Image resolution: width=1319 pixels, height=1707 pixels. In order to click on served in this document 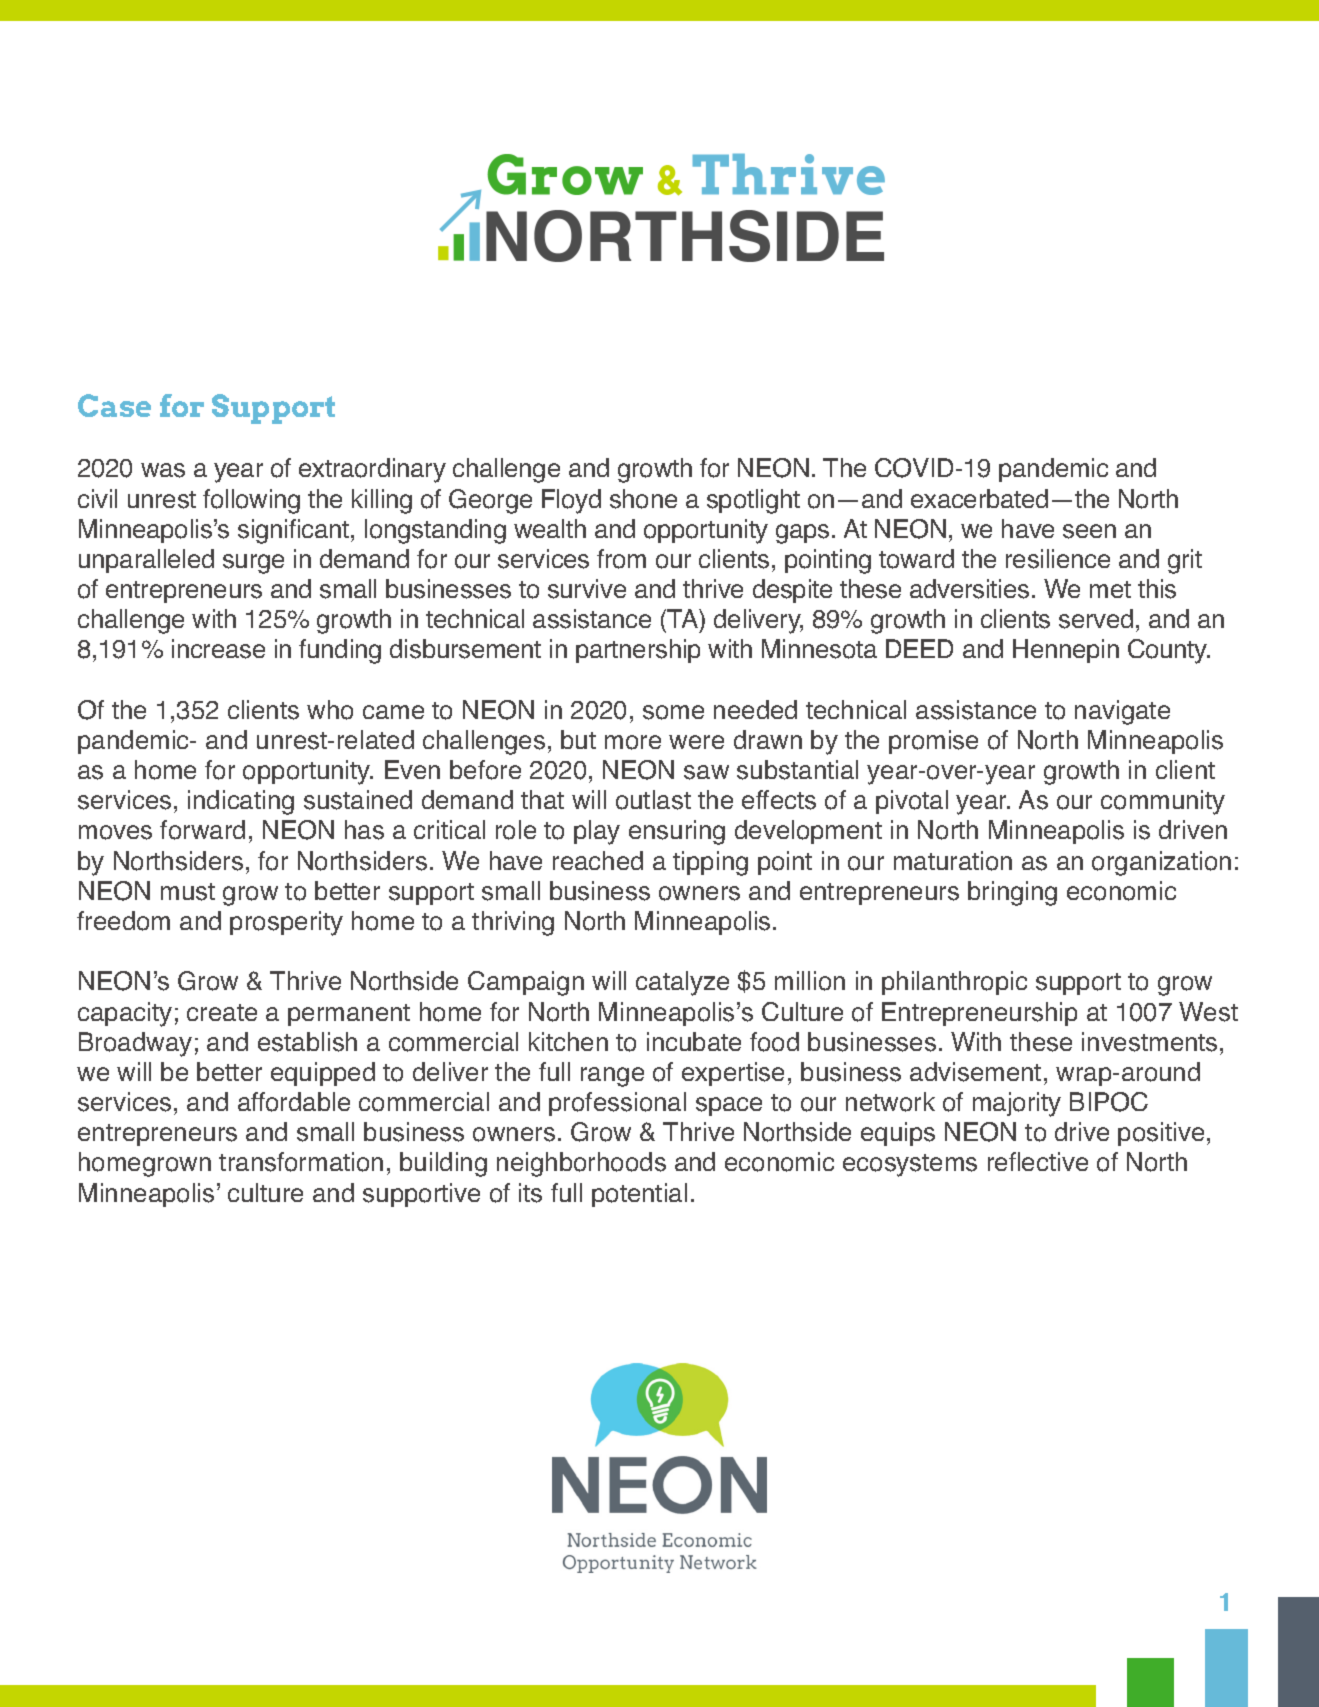, I will do `click(1096, 619)`.
